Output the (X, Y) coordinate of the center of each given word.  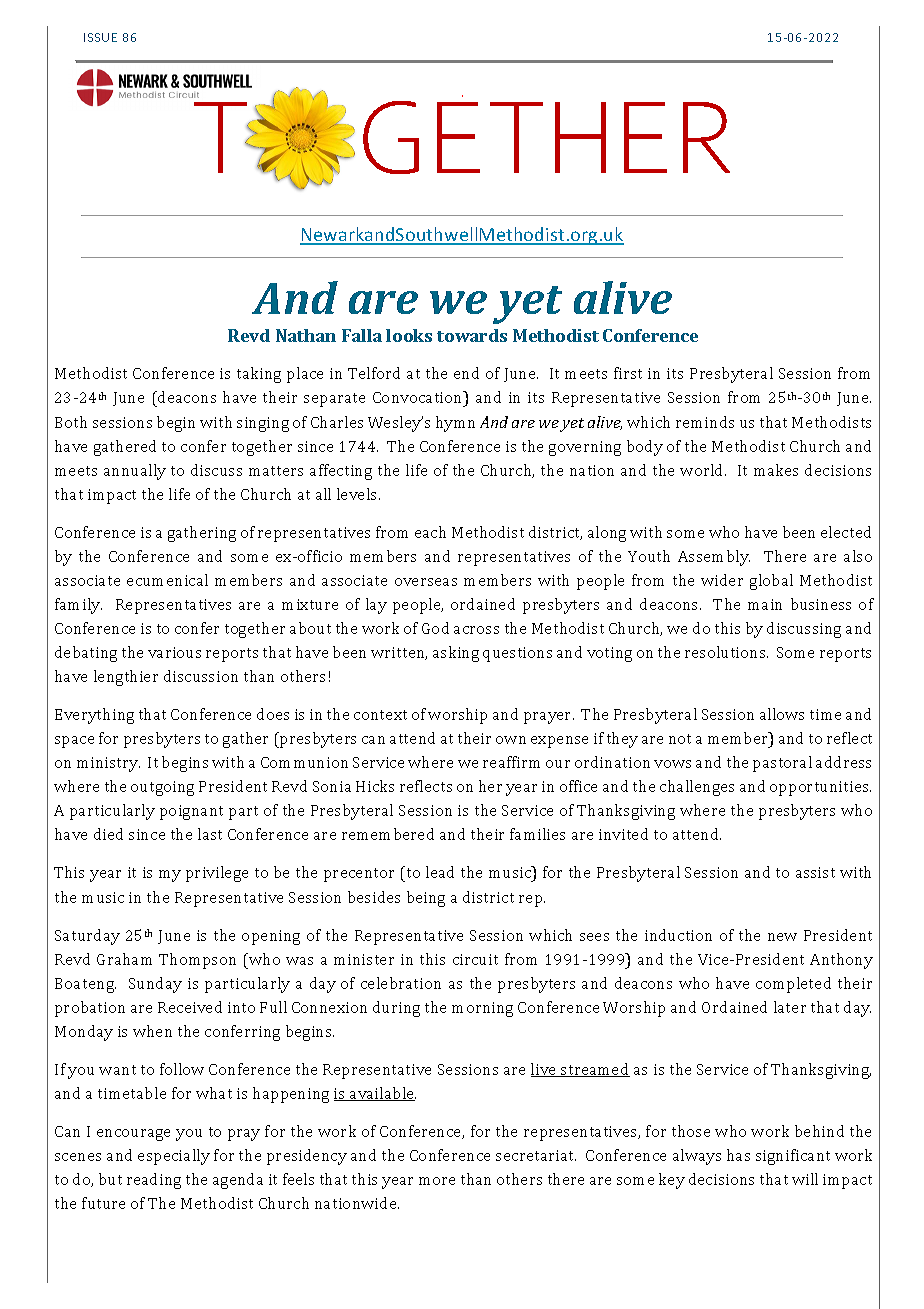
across (476, 630)
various (174, 652)
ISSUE (100, 37)
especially (174, 1157)
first (628, 373)
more (437, 1181)
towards (472, 335)
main (765, 604)
